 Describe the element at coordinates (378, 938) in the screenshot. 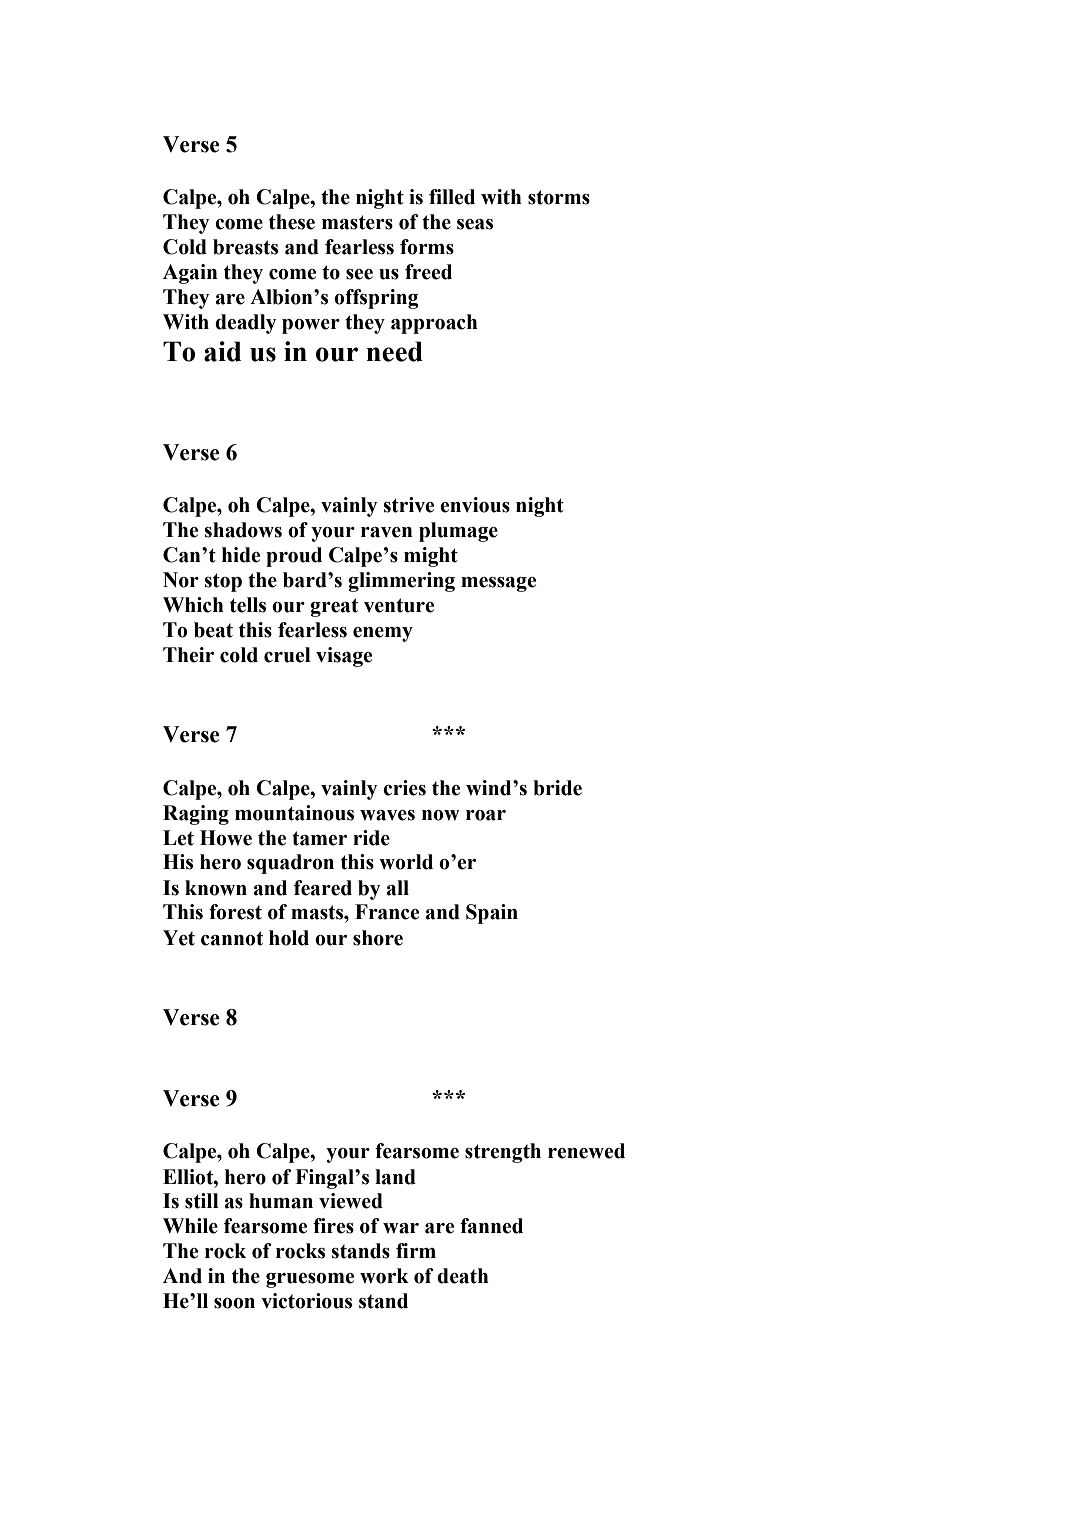

I see `shore` at that location.
